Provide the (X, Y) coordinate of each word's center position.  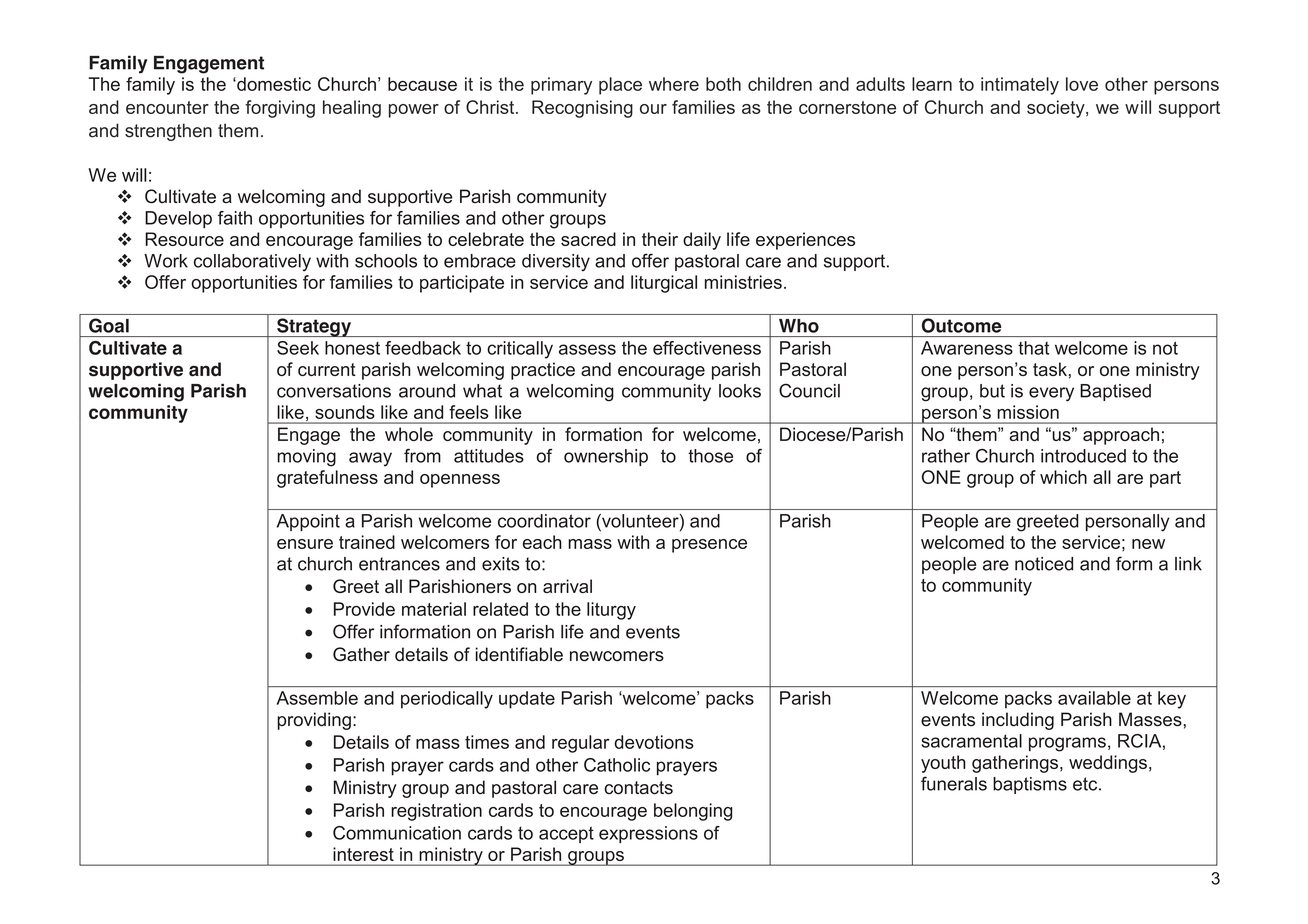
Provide (364, 609)
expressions (648, 834)
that (1033, 348)
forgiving (280, 109)
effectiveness (707, 348)
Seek (298, 348)
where (674, 84)
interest (364, 854)
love (1082, 84)
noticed (1044, 564)
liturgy (611, 611)
